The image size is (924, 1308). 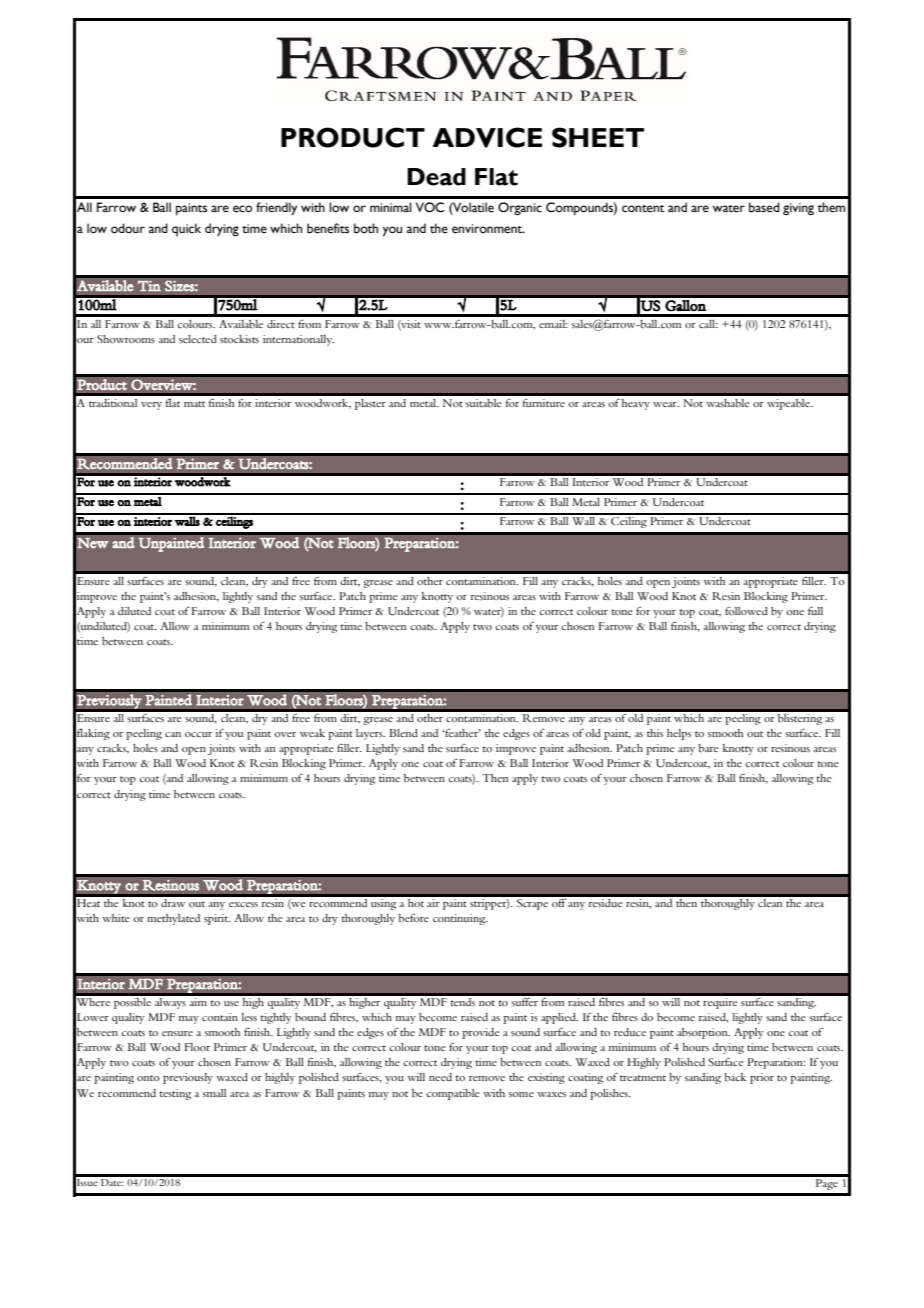 I want to click on Blend, so click(x=403, y=733).
